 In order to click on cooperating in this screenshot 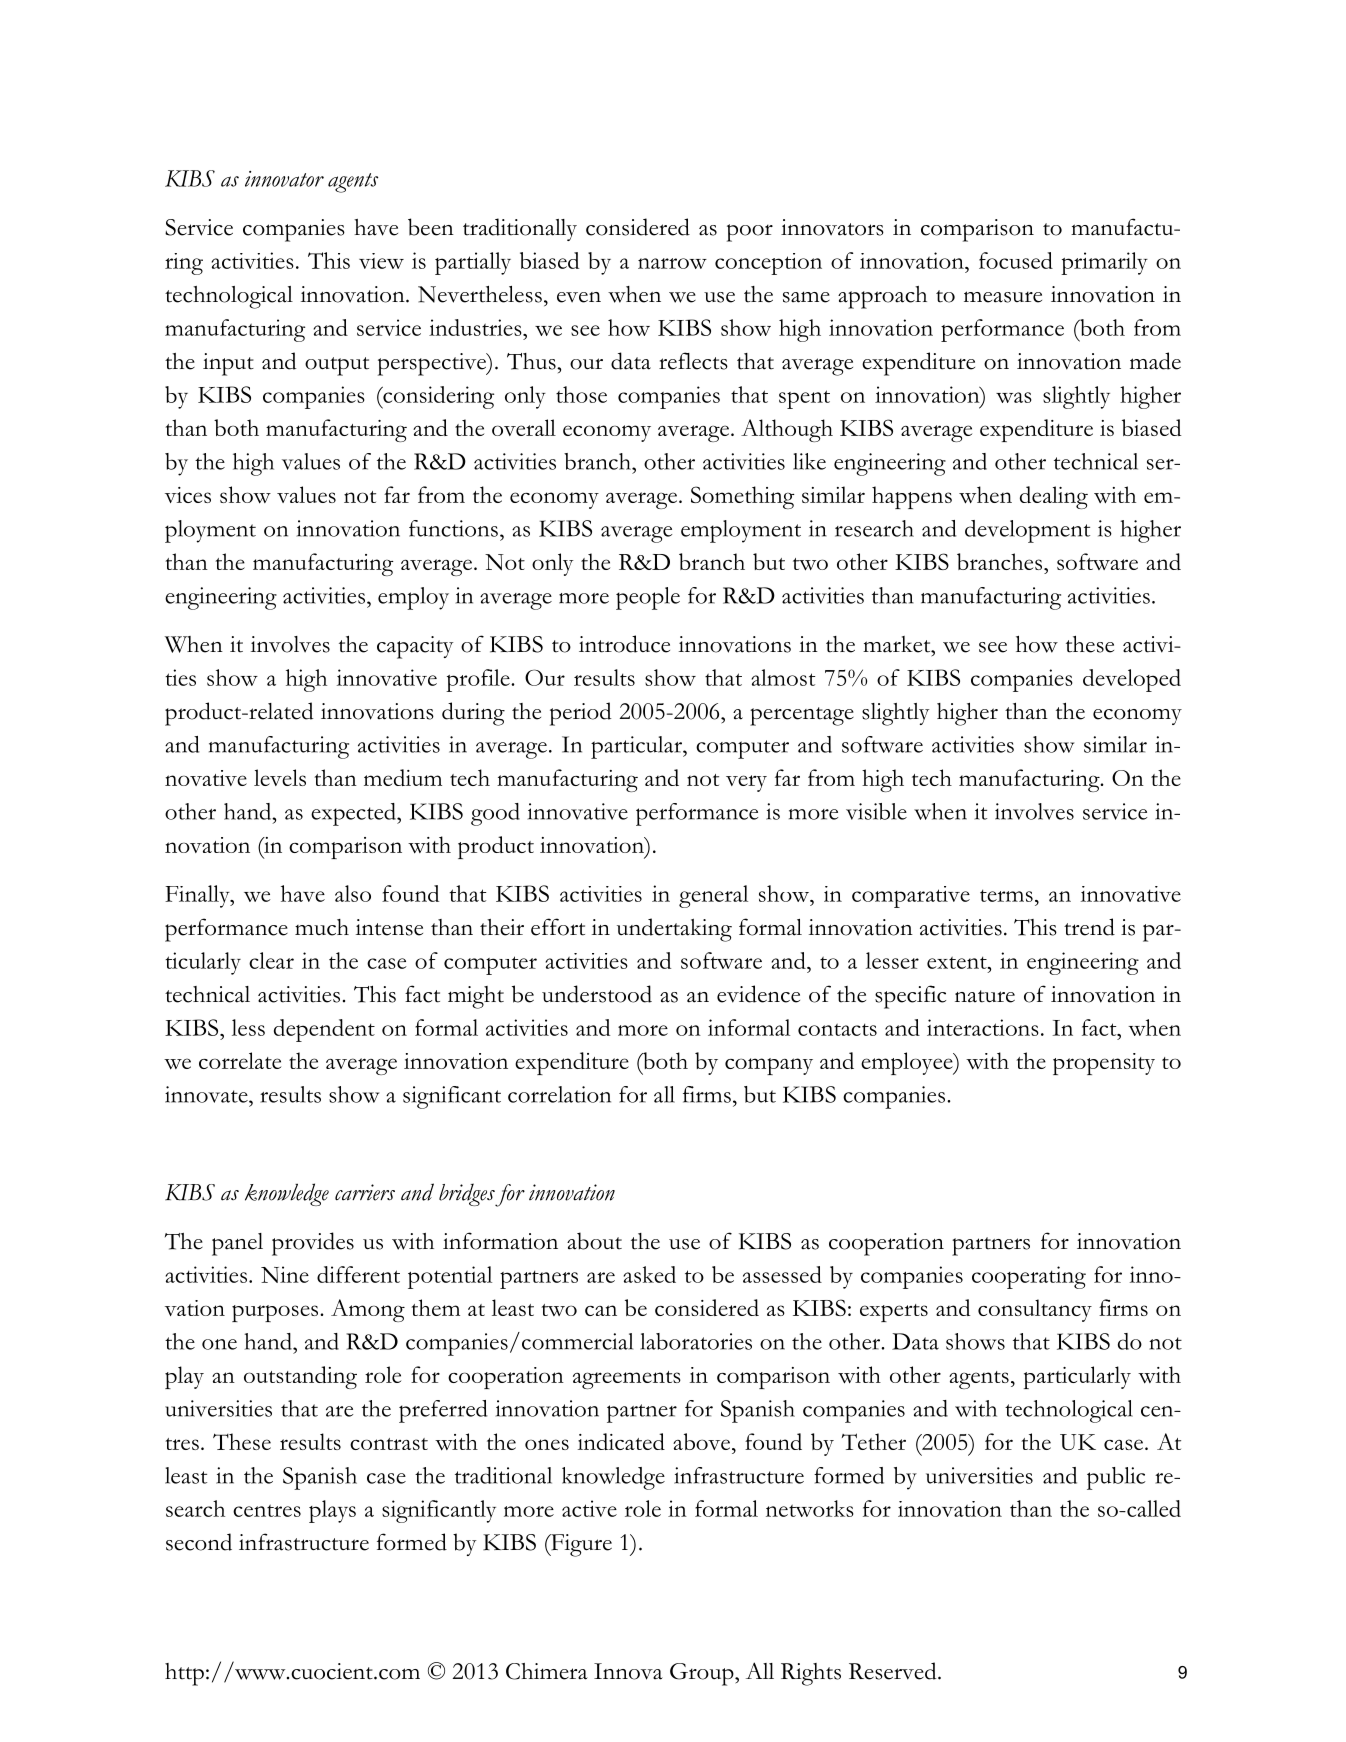, I will do `click(1029, 1277)`.
